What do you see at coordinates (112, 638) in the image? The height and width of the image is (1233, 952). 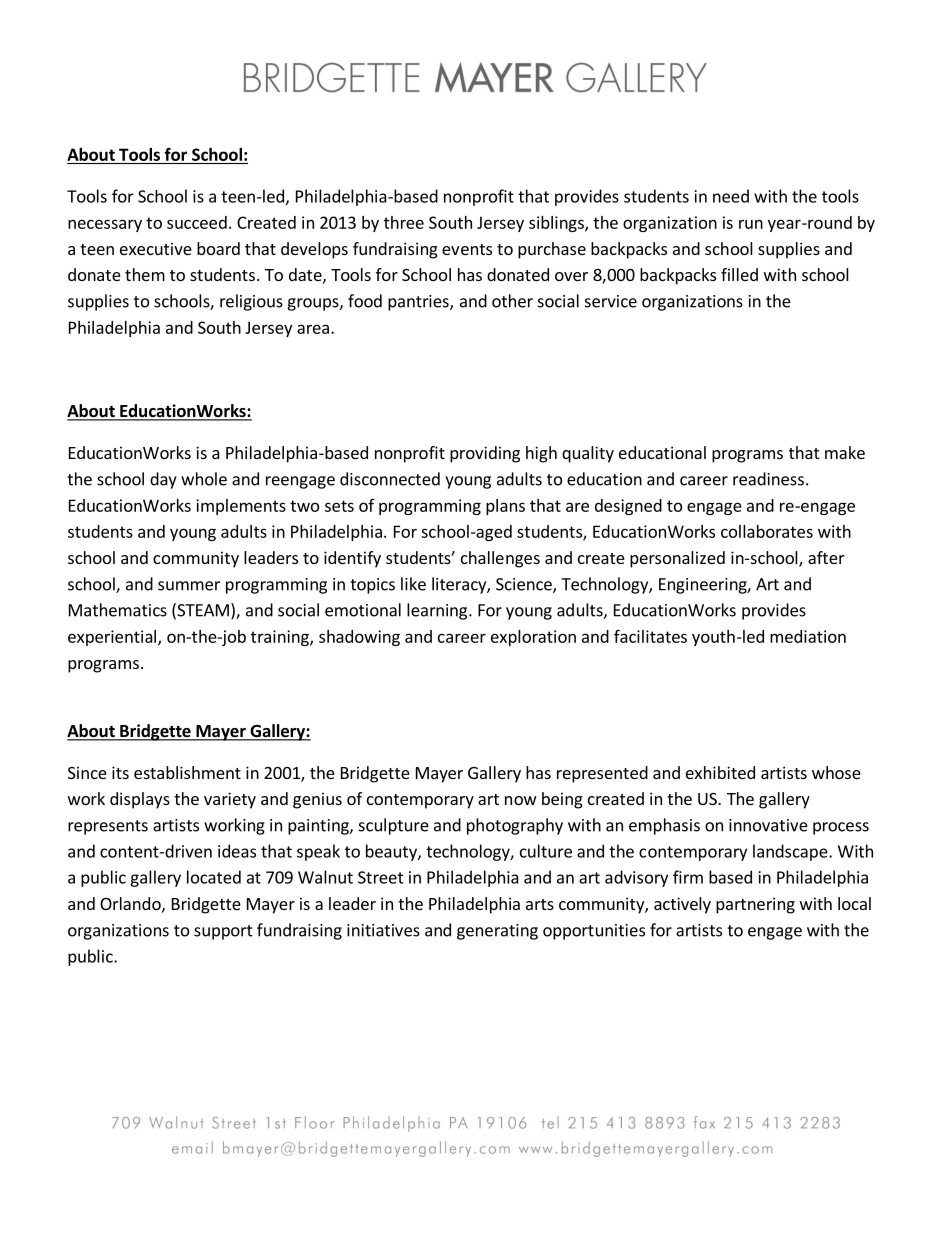 I see `experiential` at bounding box center [112, 638].
